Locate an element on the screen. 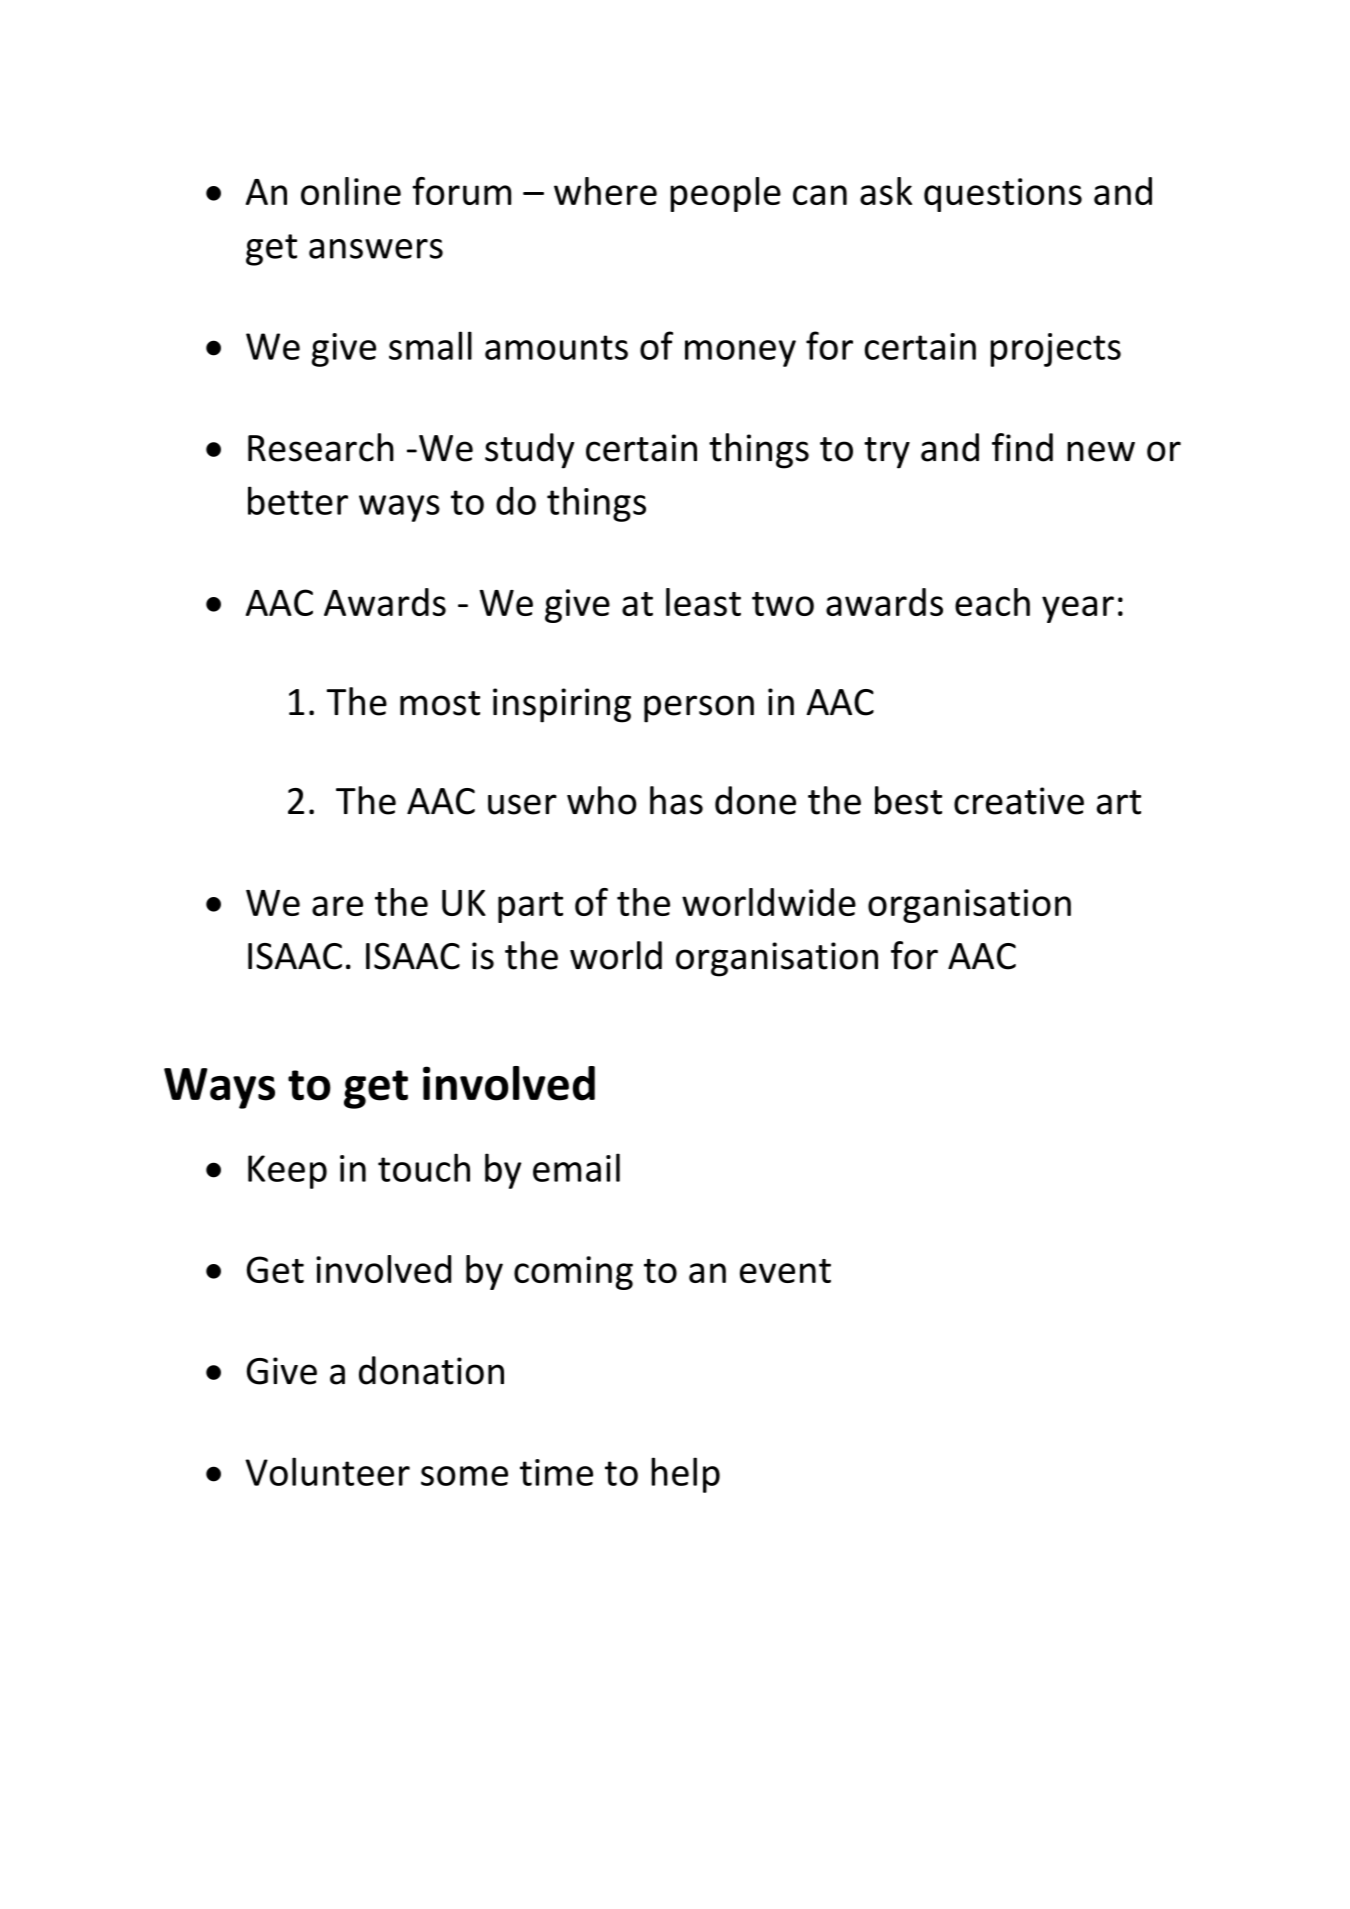 This screenshot has height=1909, width=1350. event is located at coordinates (785, 1271).
